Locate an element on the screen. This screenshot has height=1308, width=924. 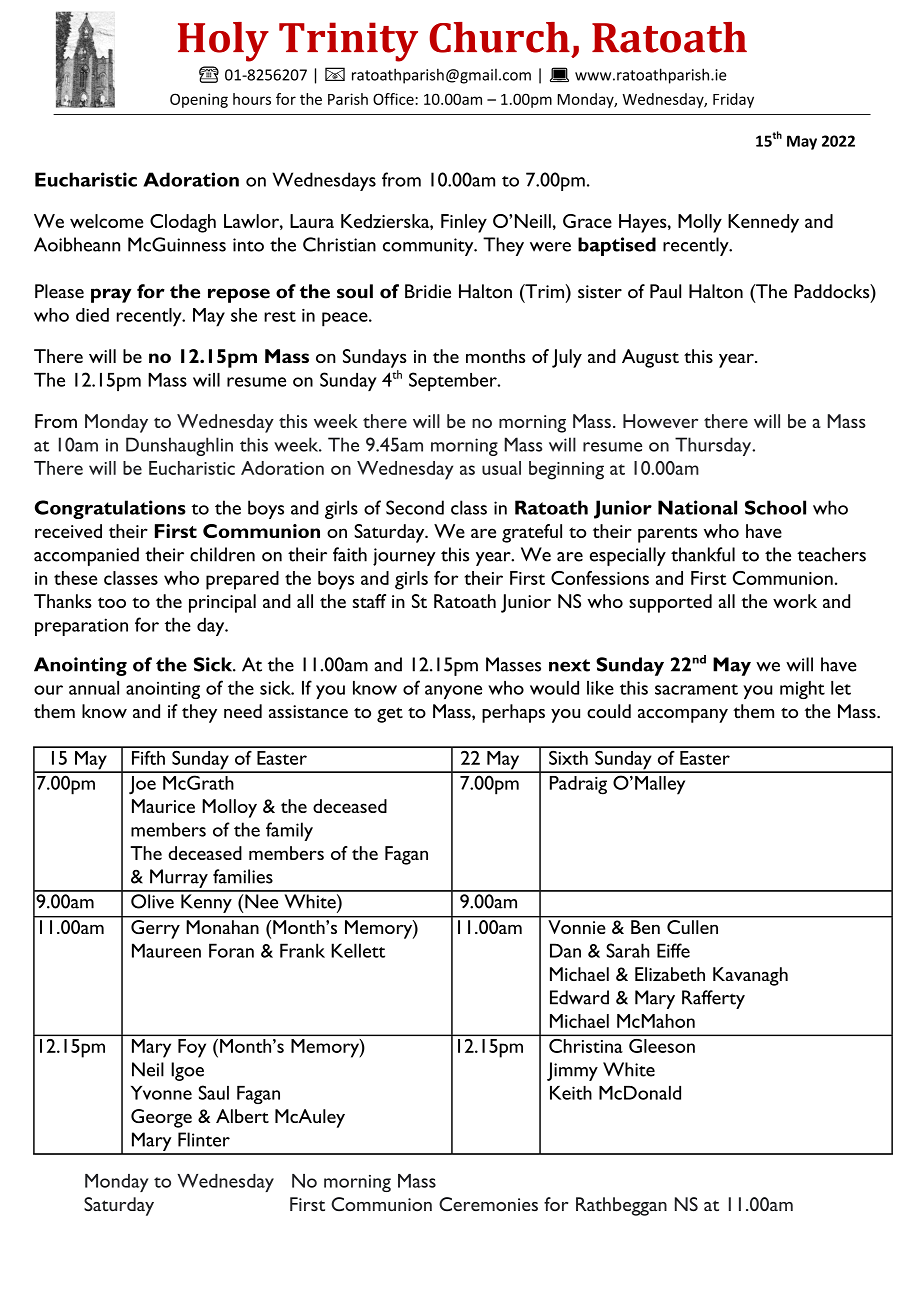
Gleeson is located at coordinates (662, 1046).
